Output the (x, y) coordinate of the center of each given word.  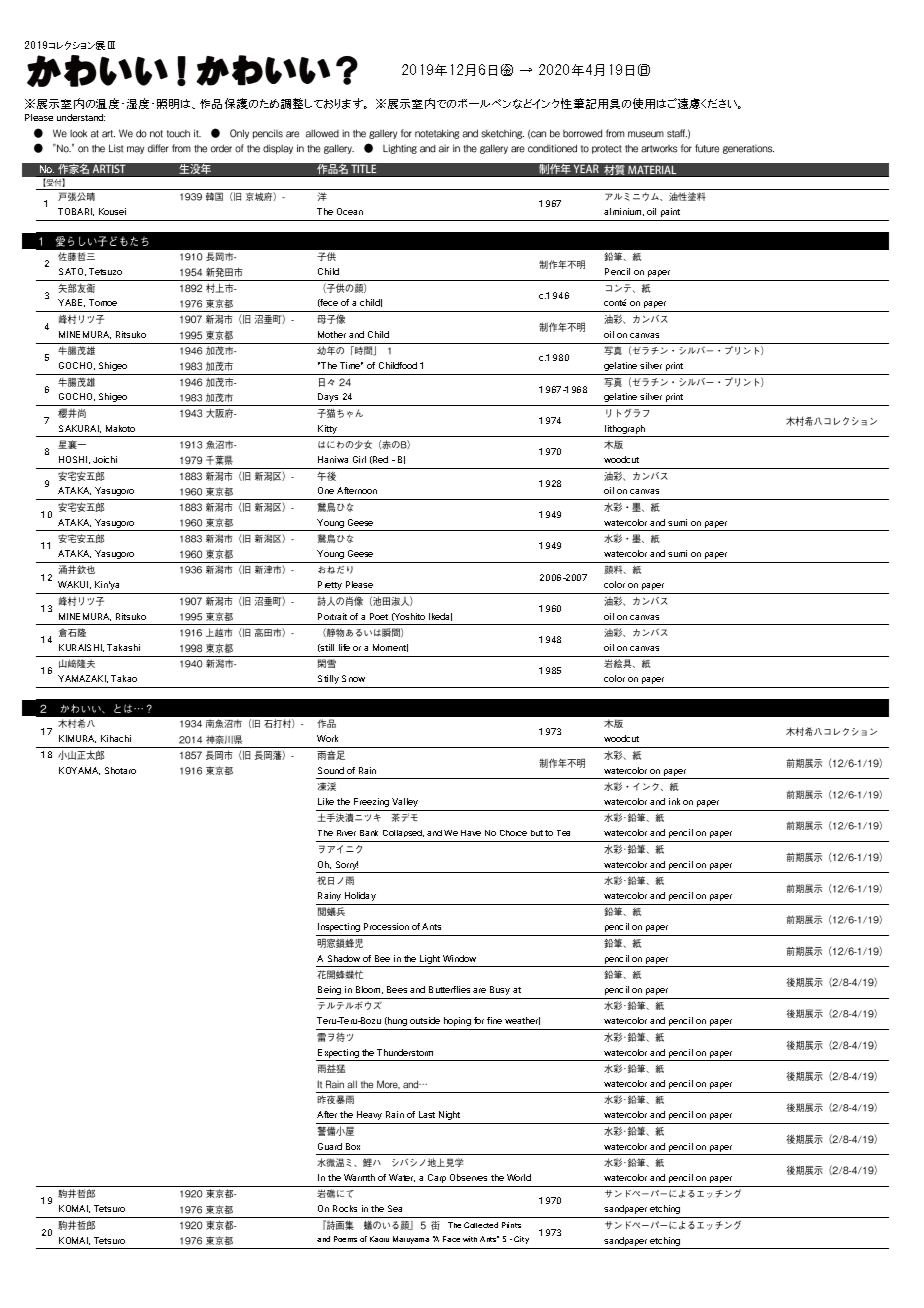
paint (670, 212)
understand (81, 117)
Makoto (120, 428)
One (326, 490)
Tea (563, 833)
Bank (369, 833)
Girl (359, 459)
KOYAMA (79, 771)
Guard (330, 1146)
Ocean (350, 211)
